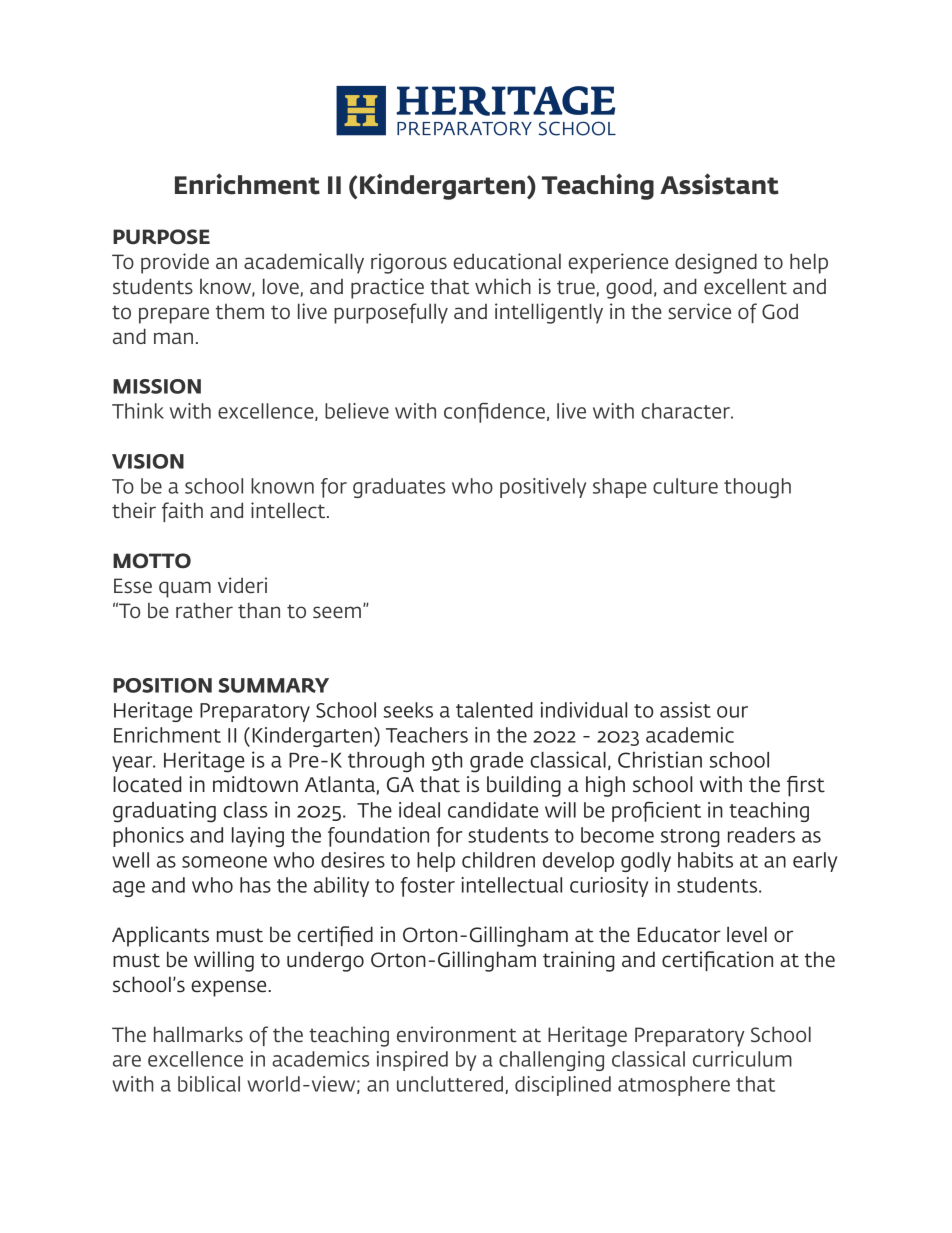 The width and height of the screenshot is (952, 1233). What do you see at coordinates (450, 1084) in the screenshot?
I see `uncluttered` at bounding box center [450, 1084].
